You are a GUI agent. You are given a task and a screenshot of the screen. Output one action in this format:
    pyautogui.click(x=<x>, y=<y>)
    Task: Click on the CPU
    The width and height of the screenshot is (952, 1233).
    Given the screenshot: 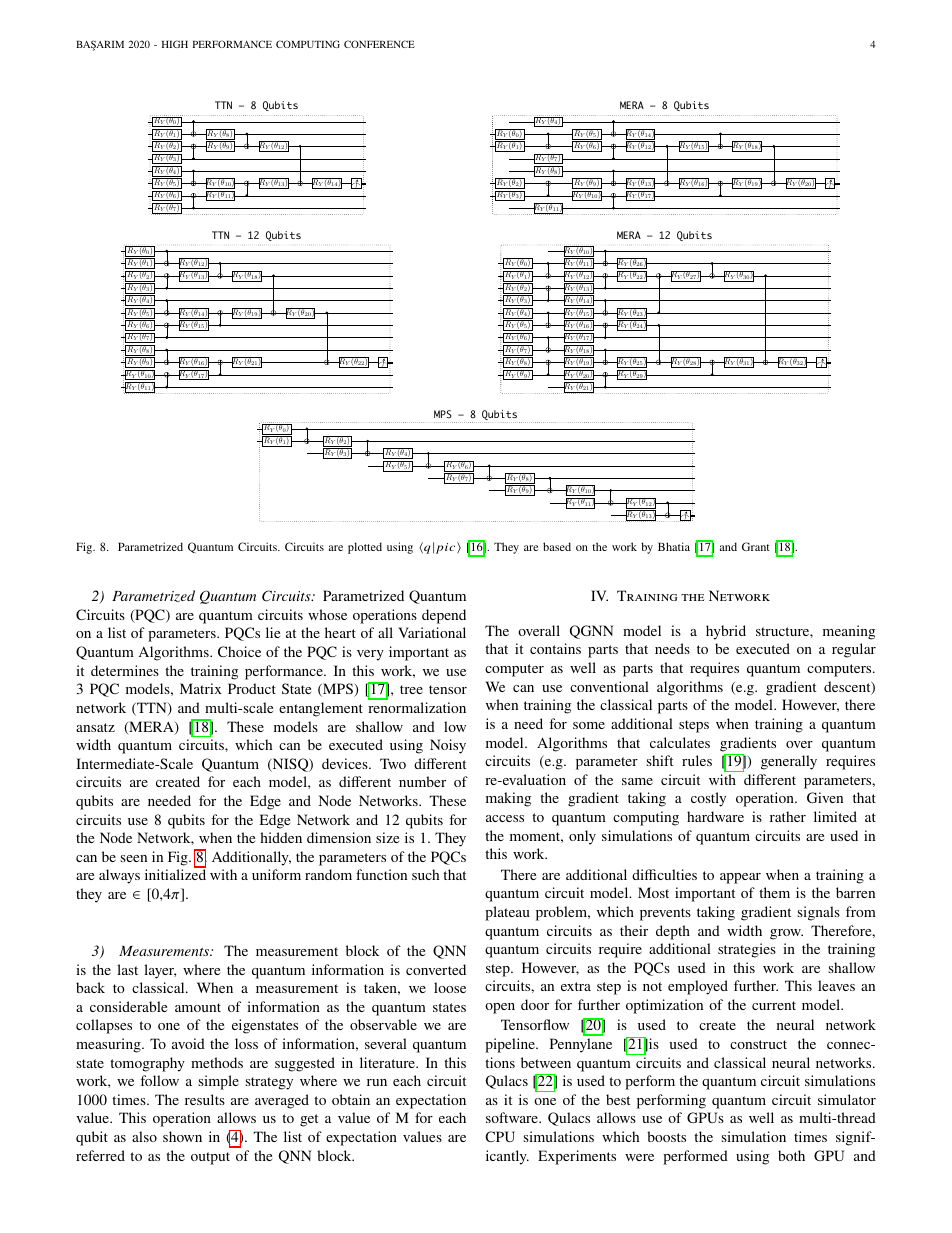 What is the action you would take?
    pyautogui.click(x=500, y=1136)
